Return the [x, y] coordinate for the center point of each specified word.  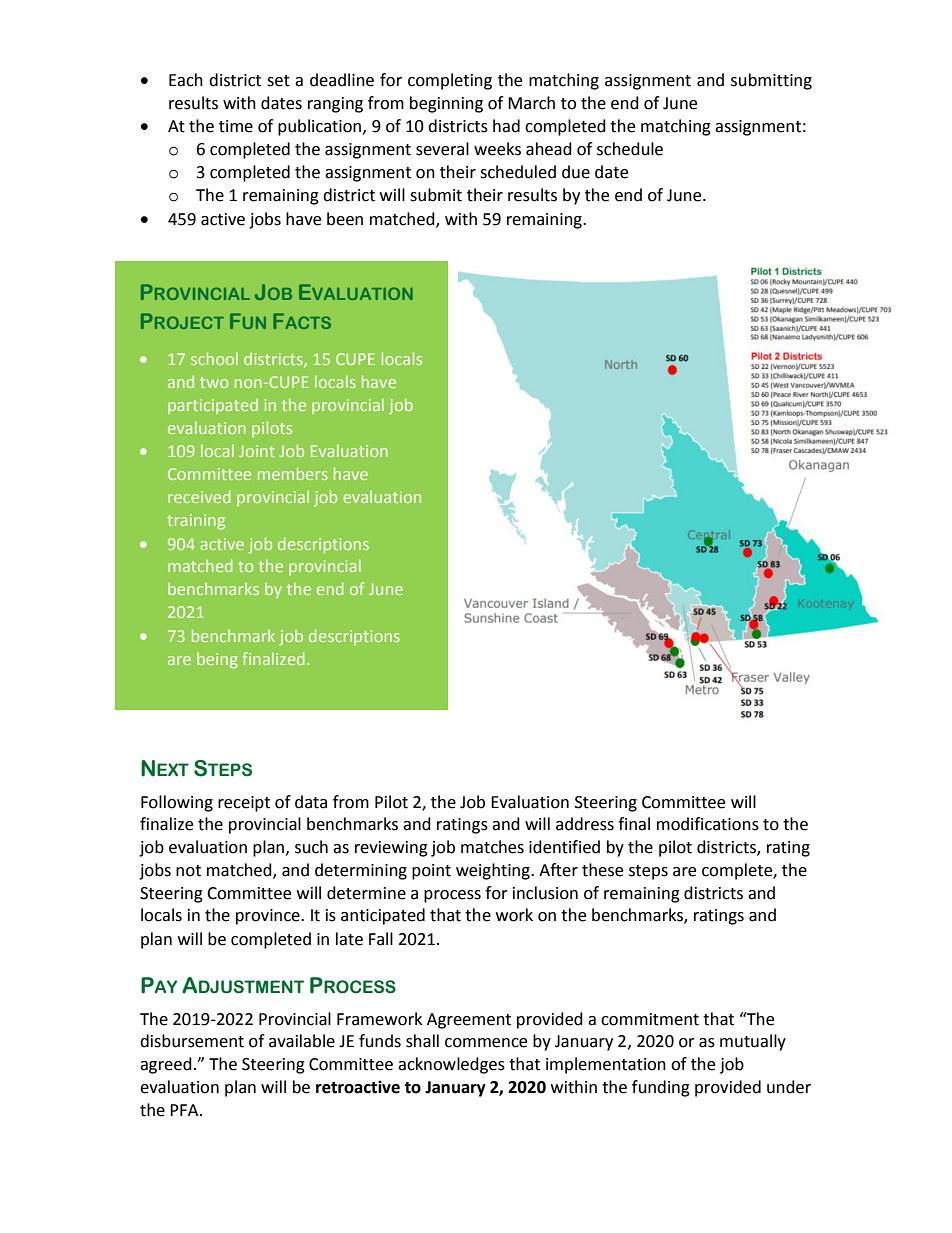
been [345, 219]
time [236, 126]
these [602, 870]
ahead [549, 149]
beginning [446, 104]
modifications [708, 824]
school [214, 358]
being [217, 660]
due [576, 172]
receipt [244, 804]
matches [492, 847]
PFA [185, 1110]
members [293, 473]
